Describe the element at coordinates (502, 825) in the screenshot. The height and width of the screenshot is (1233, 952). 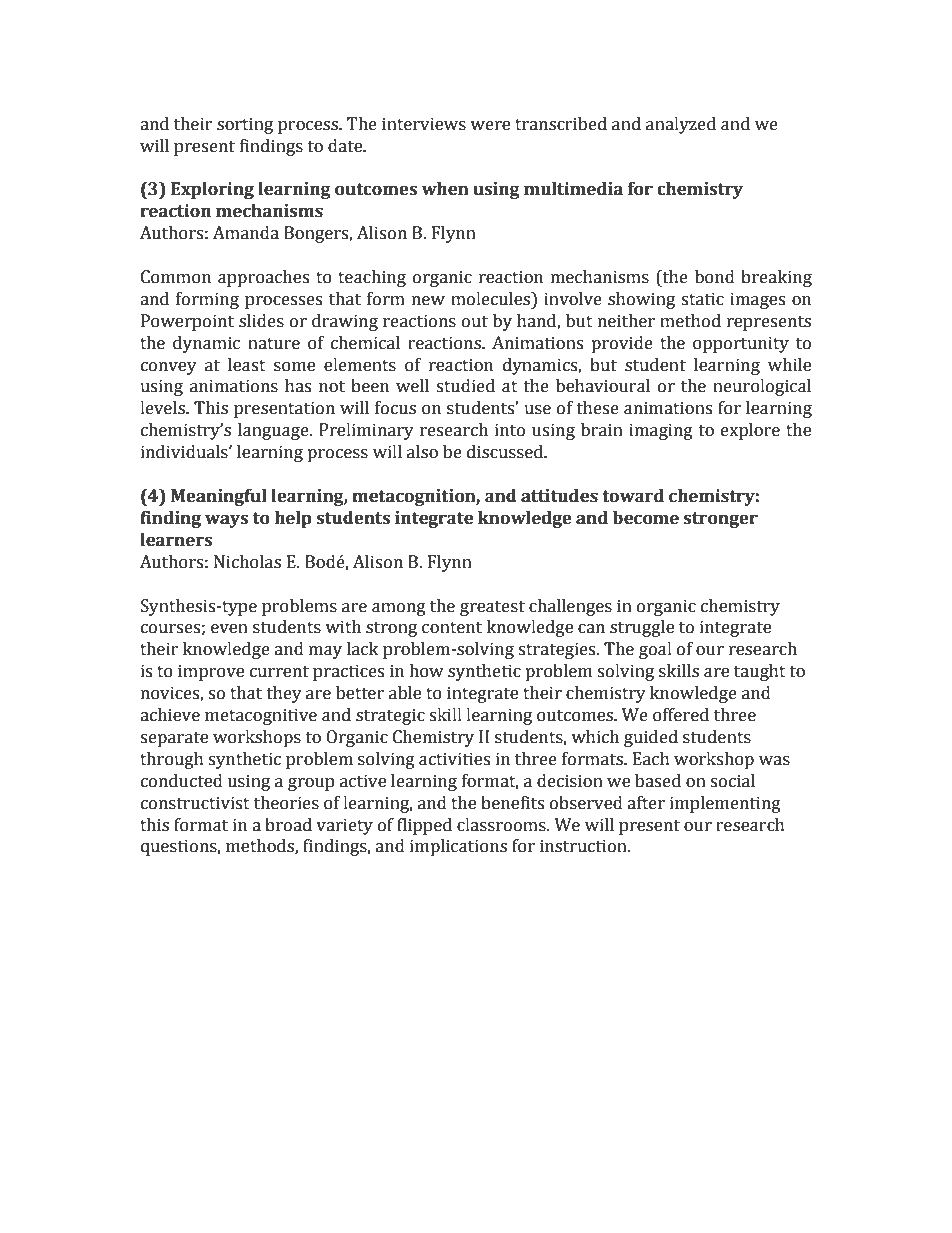
I see `classrooms` at that location.
